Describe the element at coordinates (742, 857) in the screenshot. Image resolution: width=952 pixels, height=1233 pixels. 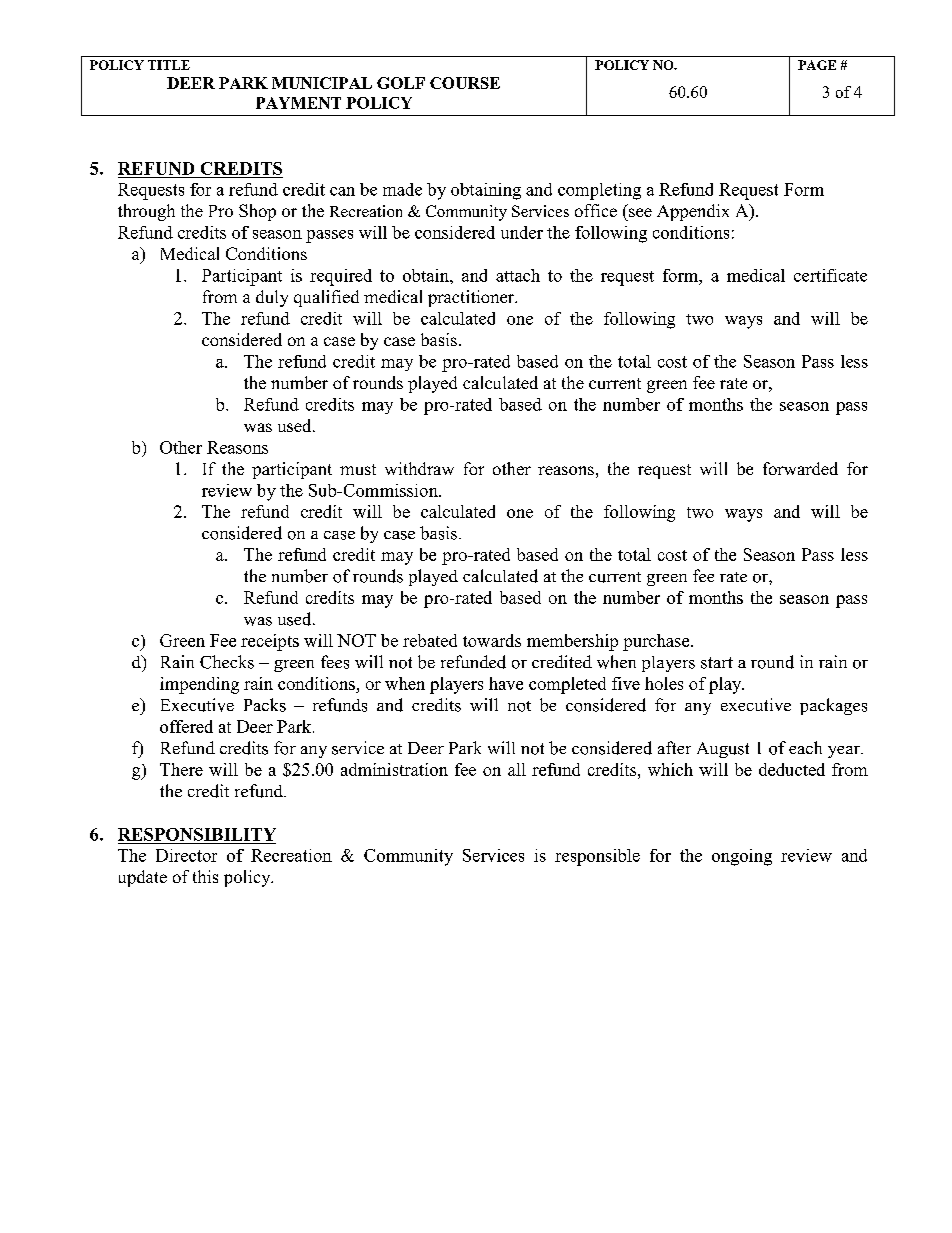
I see `ongoing` at that location.
